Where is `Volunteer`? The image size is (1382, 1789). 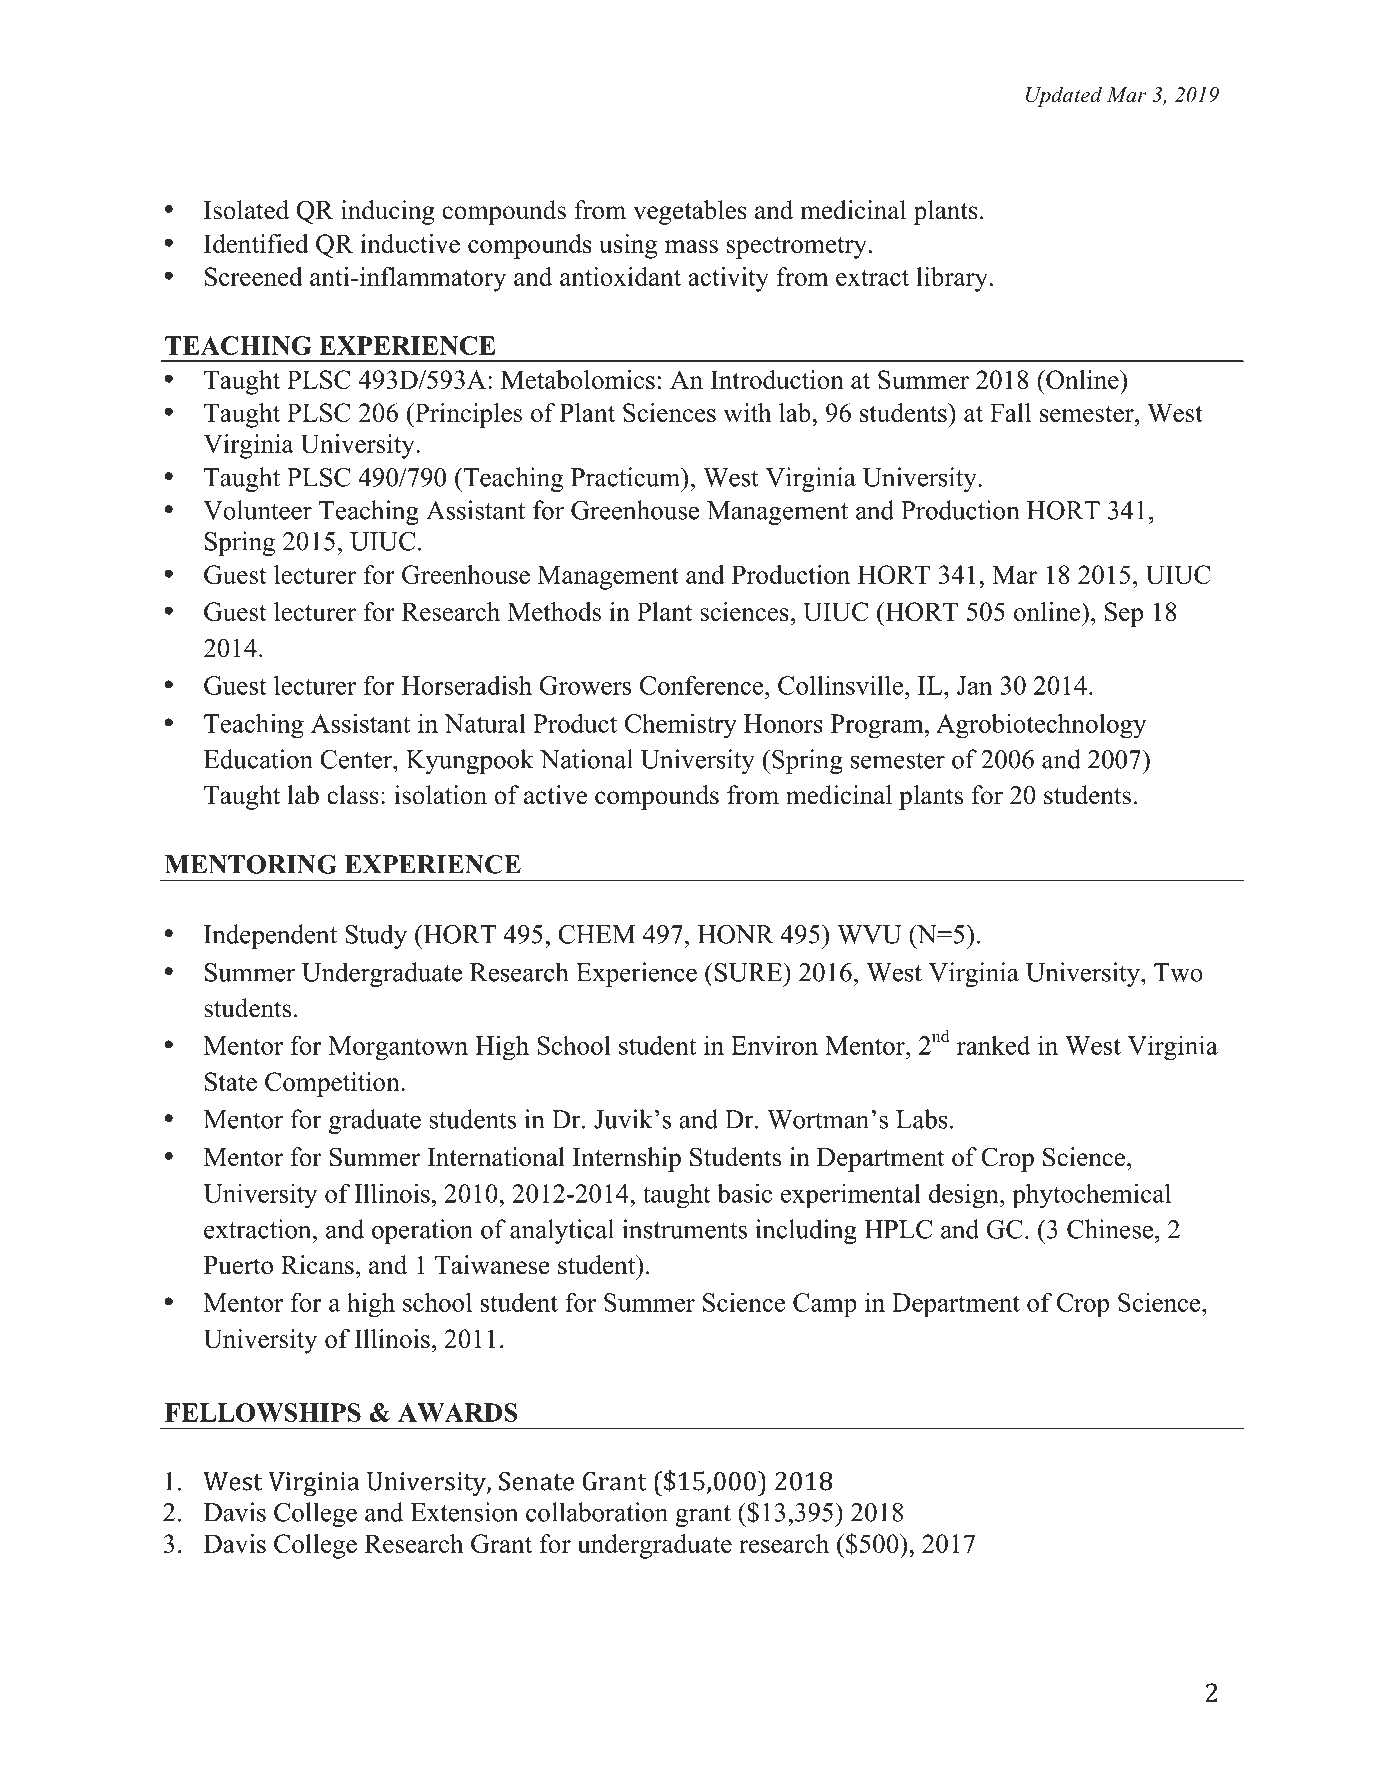
Volunteer is located at coordinates (257, 510).
